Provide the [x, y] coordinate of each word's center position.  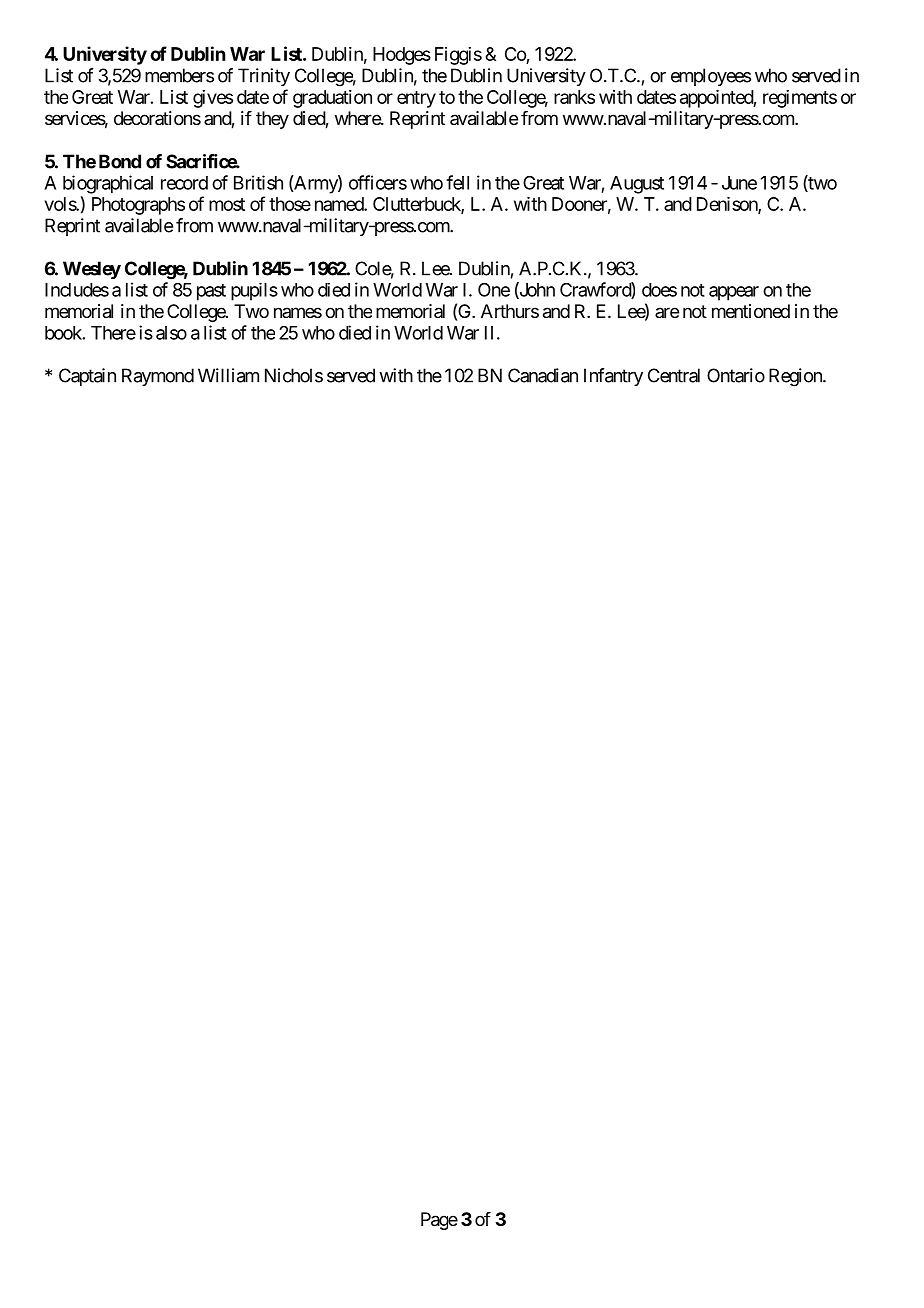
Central [674, 375]
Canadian [543, 375]
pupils [254, 292]
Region [796, 377]
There [113, 333]
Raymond [158, 377]
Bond [120, 161]
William [228, 375]
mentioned [751, 311]
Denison [728, 205]
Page [439, 1221]
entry [416, 99]
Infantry [613, 377]
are [667, 312]
